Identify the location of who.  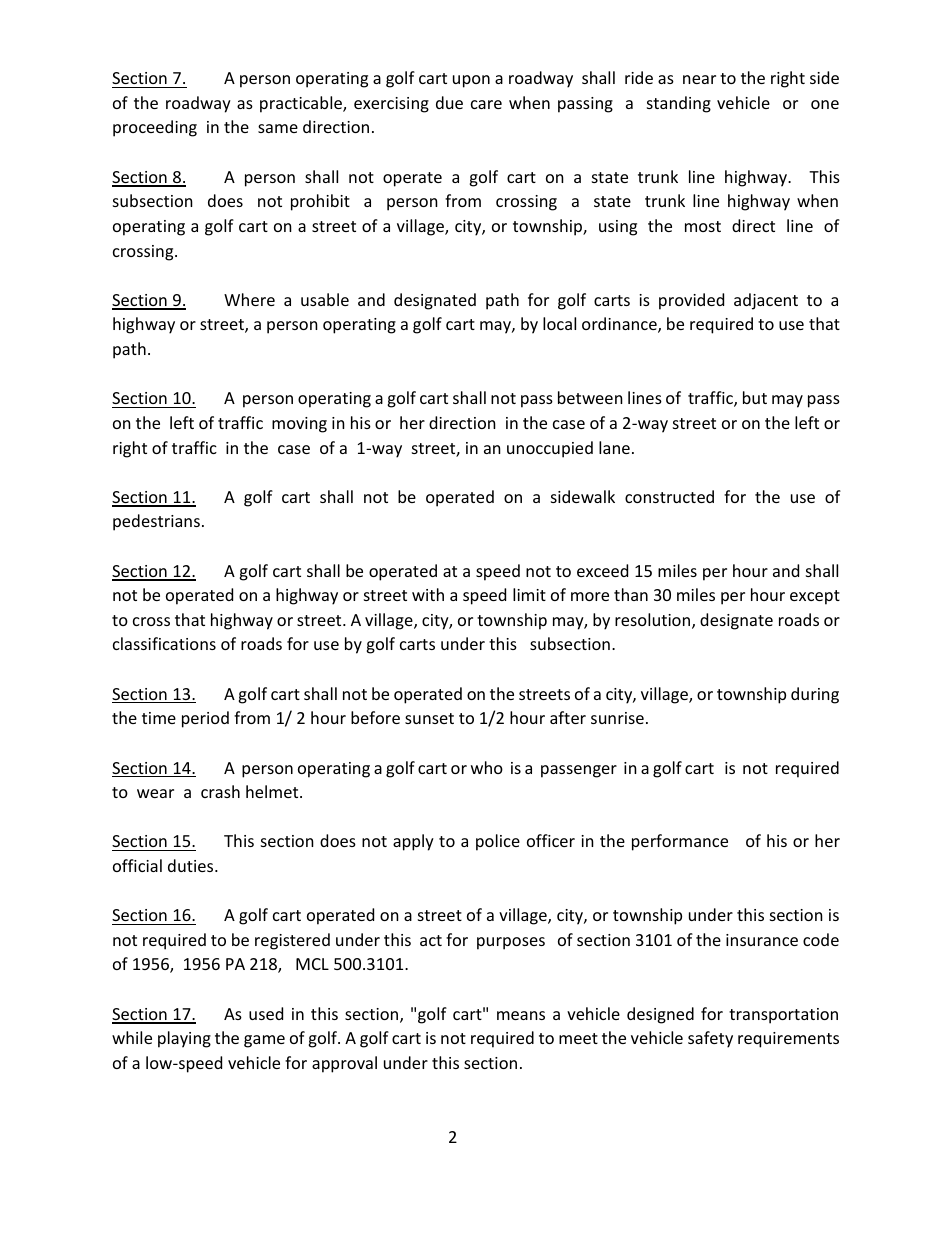
(487, 767).
